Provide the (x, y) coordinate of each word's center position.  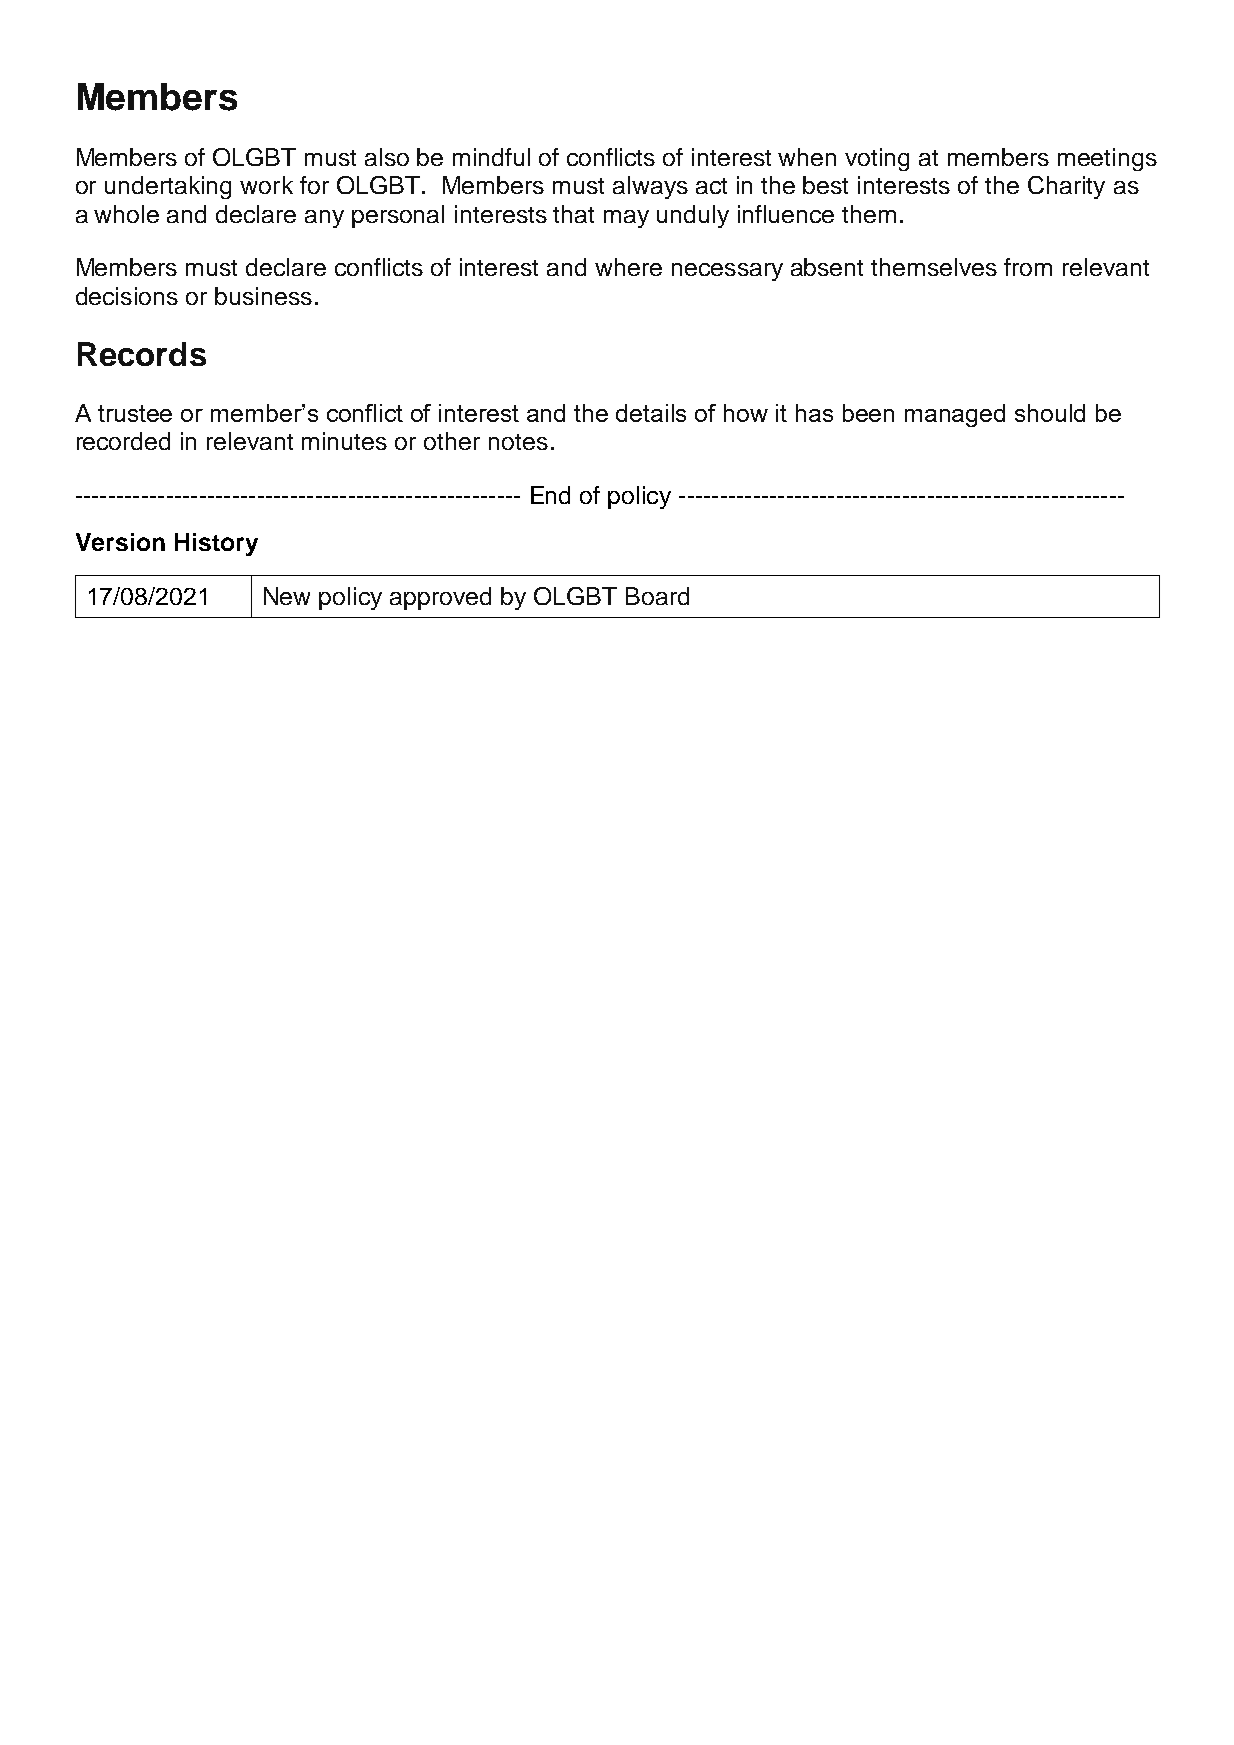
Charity (1066, 187)
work (266, 185)
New (287, 596)
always (650, 187)
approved (440, 598)
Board (657, 596)
